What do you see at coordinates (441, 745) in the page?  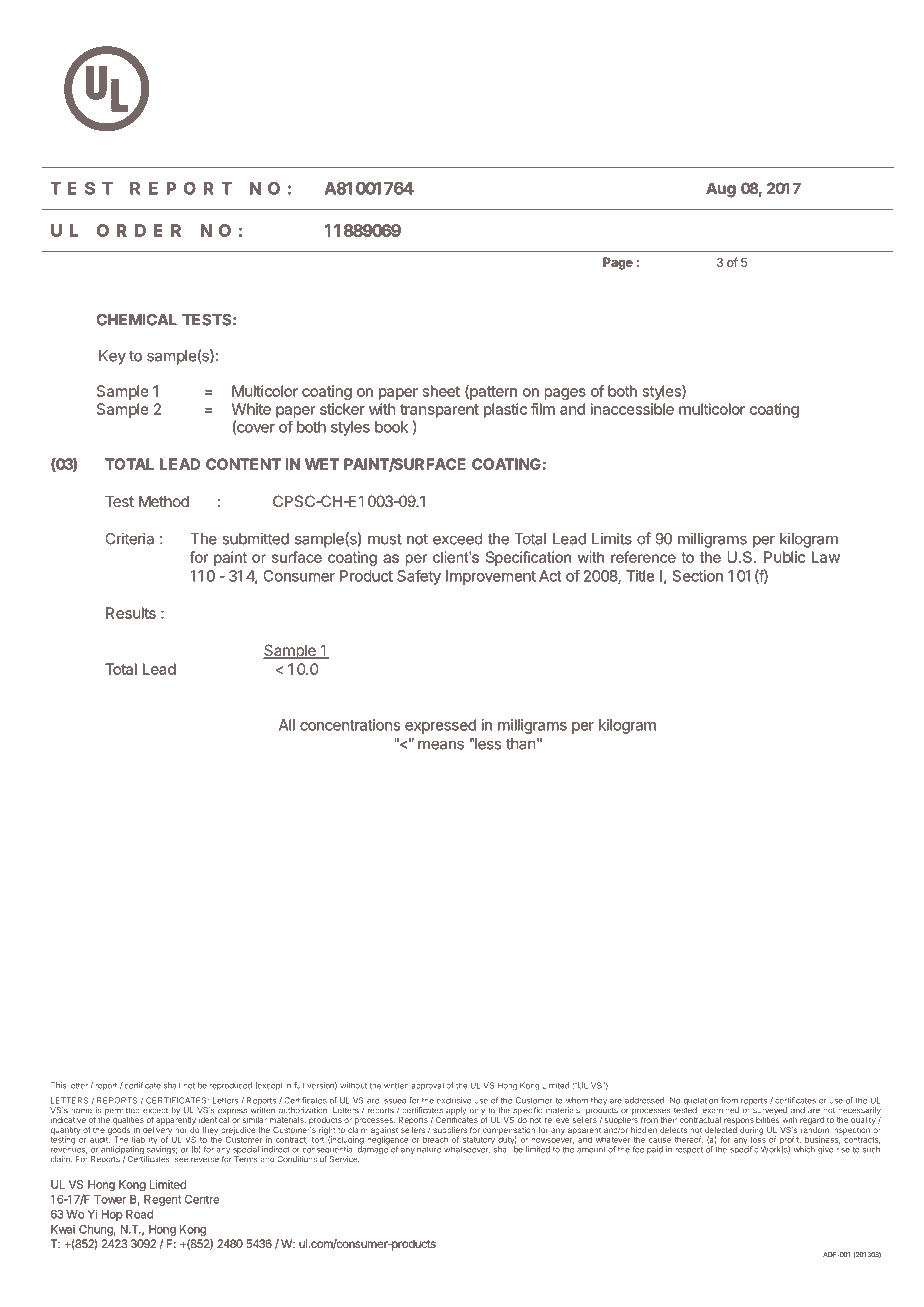 I see `means` at bounding box center [441, 745].
